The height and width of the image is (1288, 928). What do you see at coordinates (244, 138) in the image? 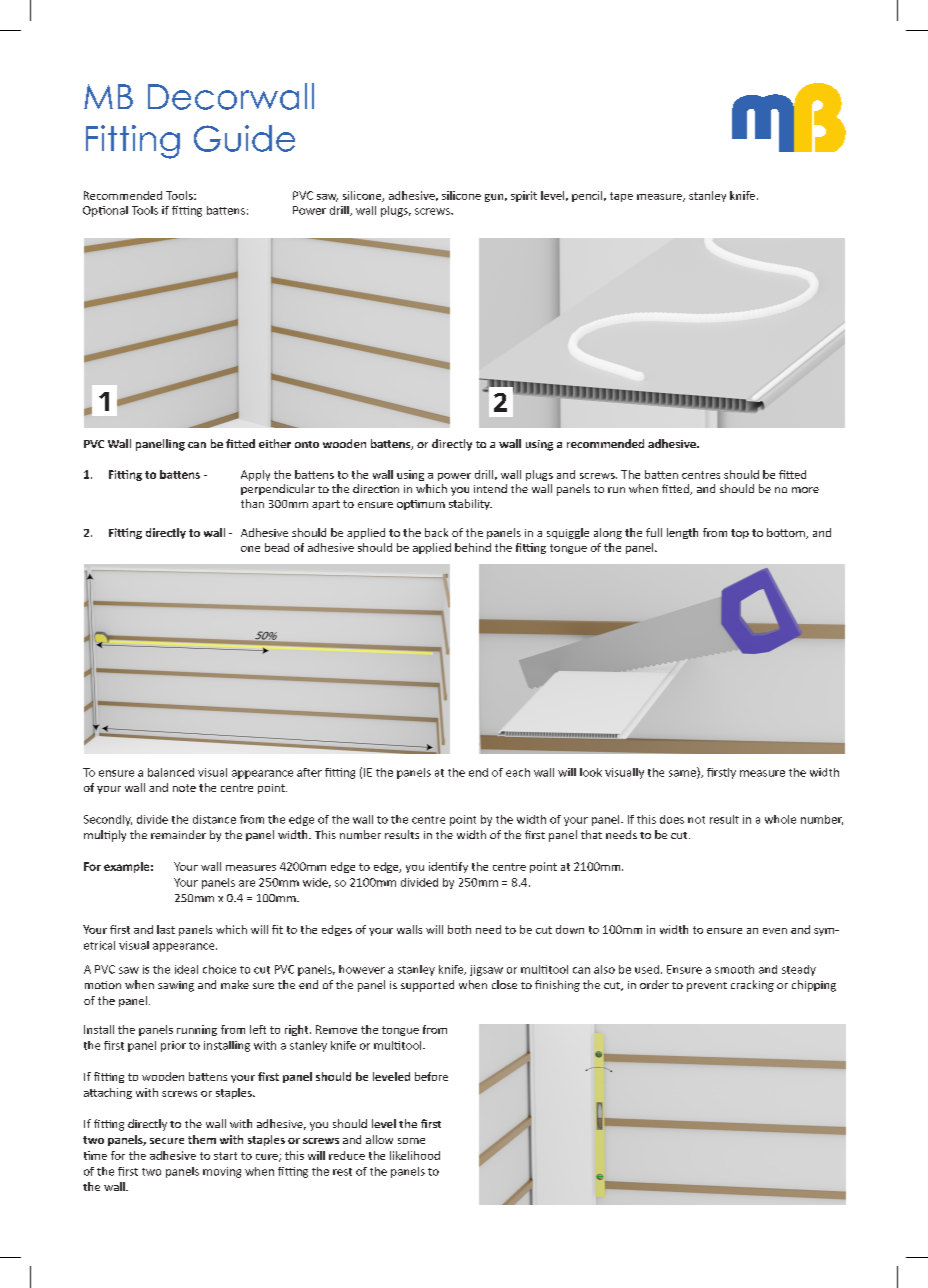
I see `Guide` at bounding box center [244, 138].
